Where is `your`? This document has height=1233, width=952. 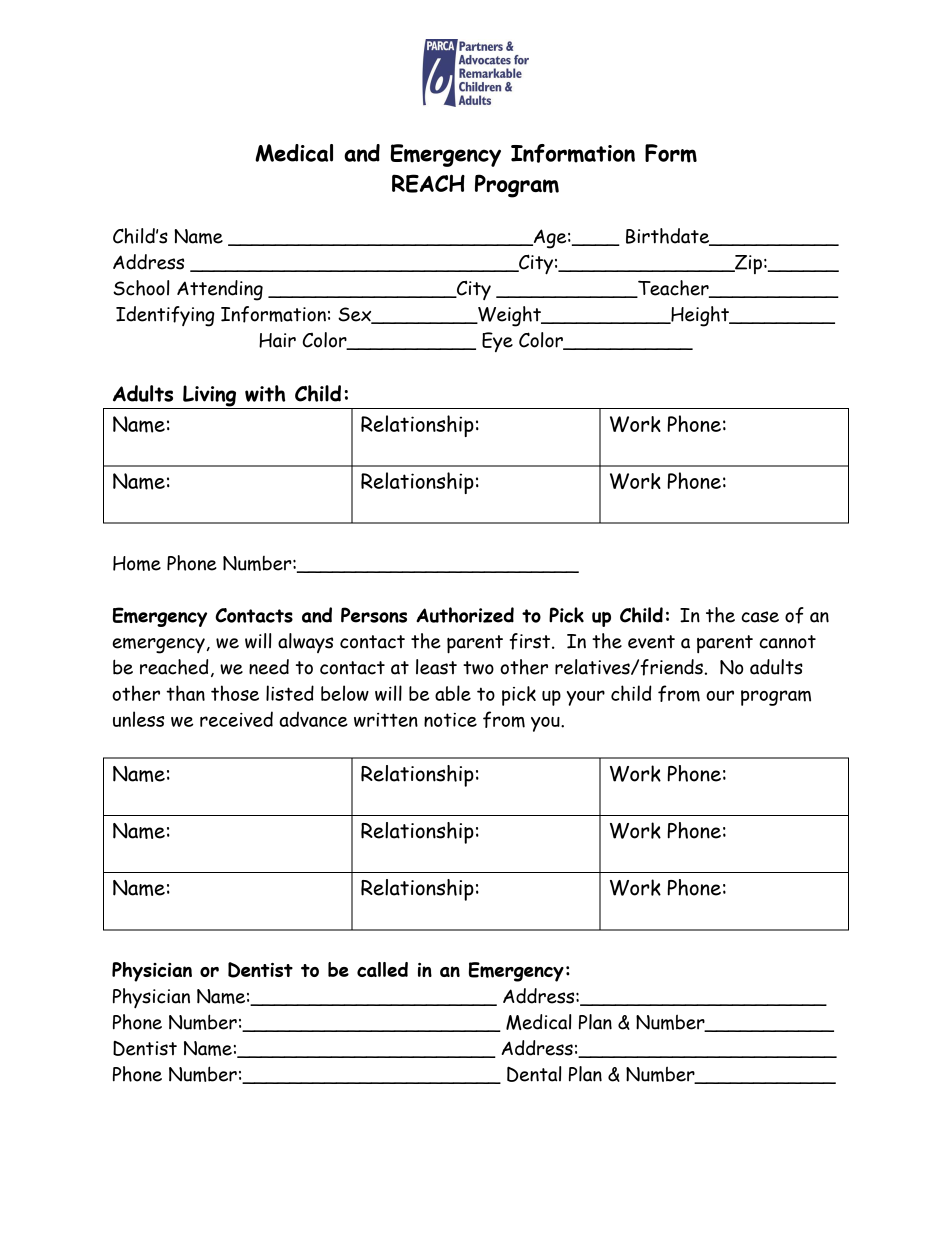
your is located at coordinates (586, 698).
